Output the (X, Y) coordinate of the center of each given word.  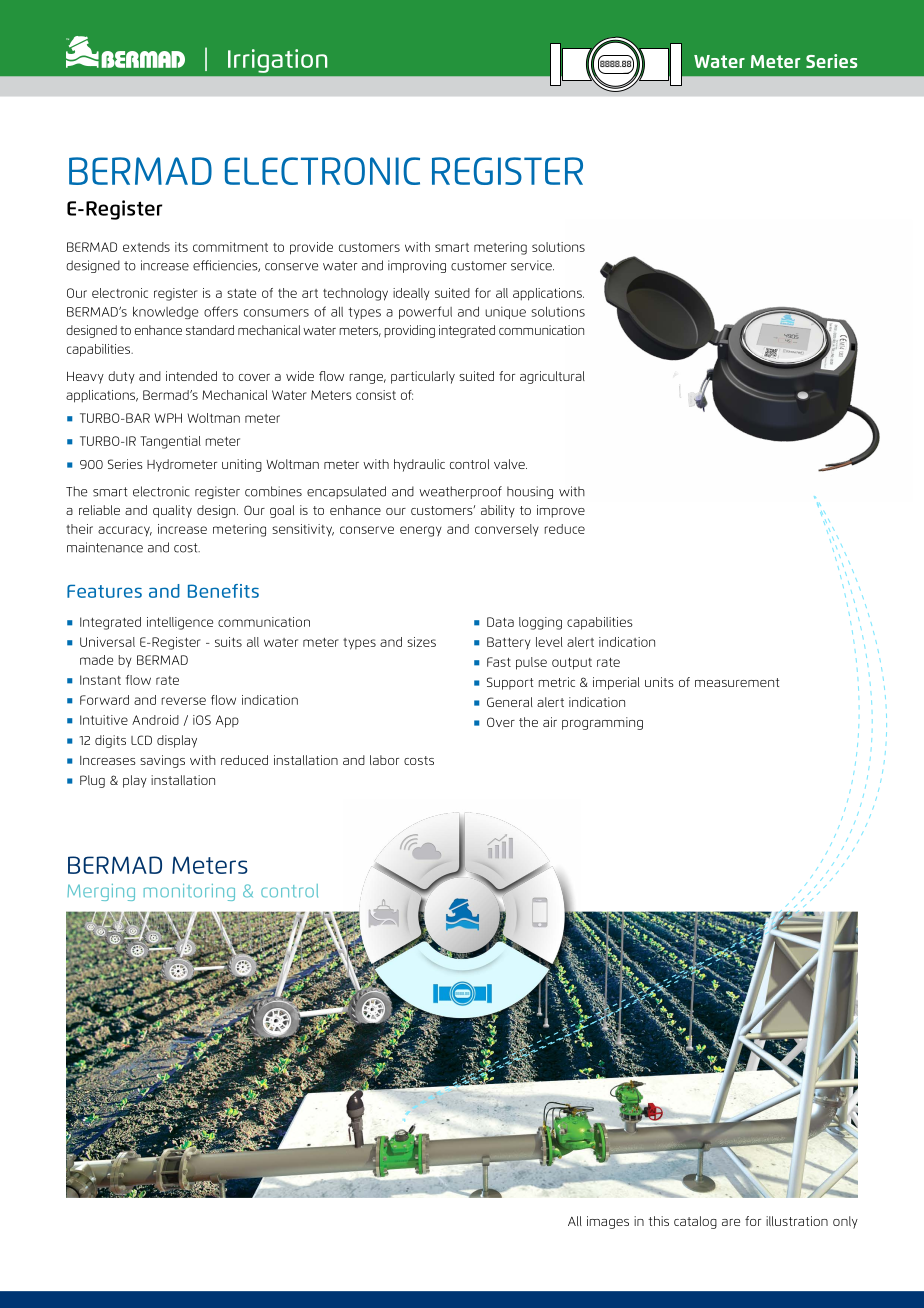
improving (417, 266)
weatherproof (460, 492)
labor (384, 760)
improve (561, 511)
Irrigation (277, 61)
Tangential (170, 442)
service (532, 265)
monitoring (189, 892)
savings (162, 761)
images (608, 1222)
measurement (737, 682)
